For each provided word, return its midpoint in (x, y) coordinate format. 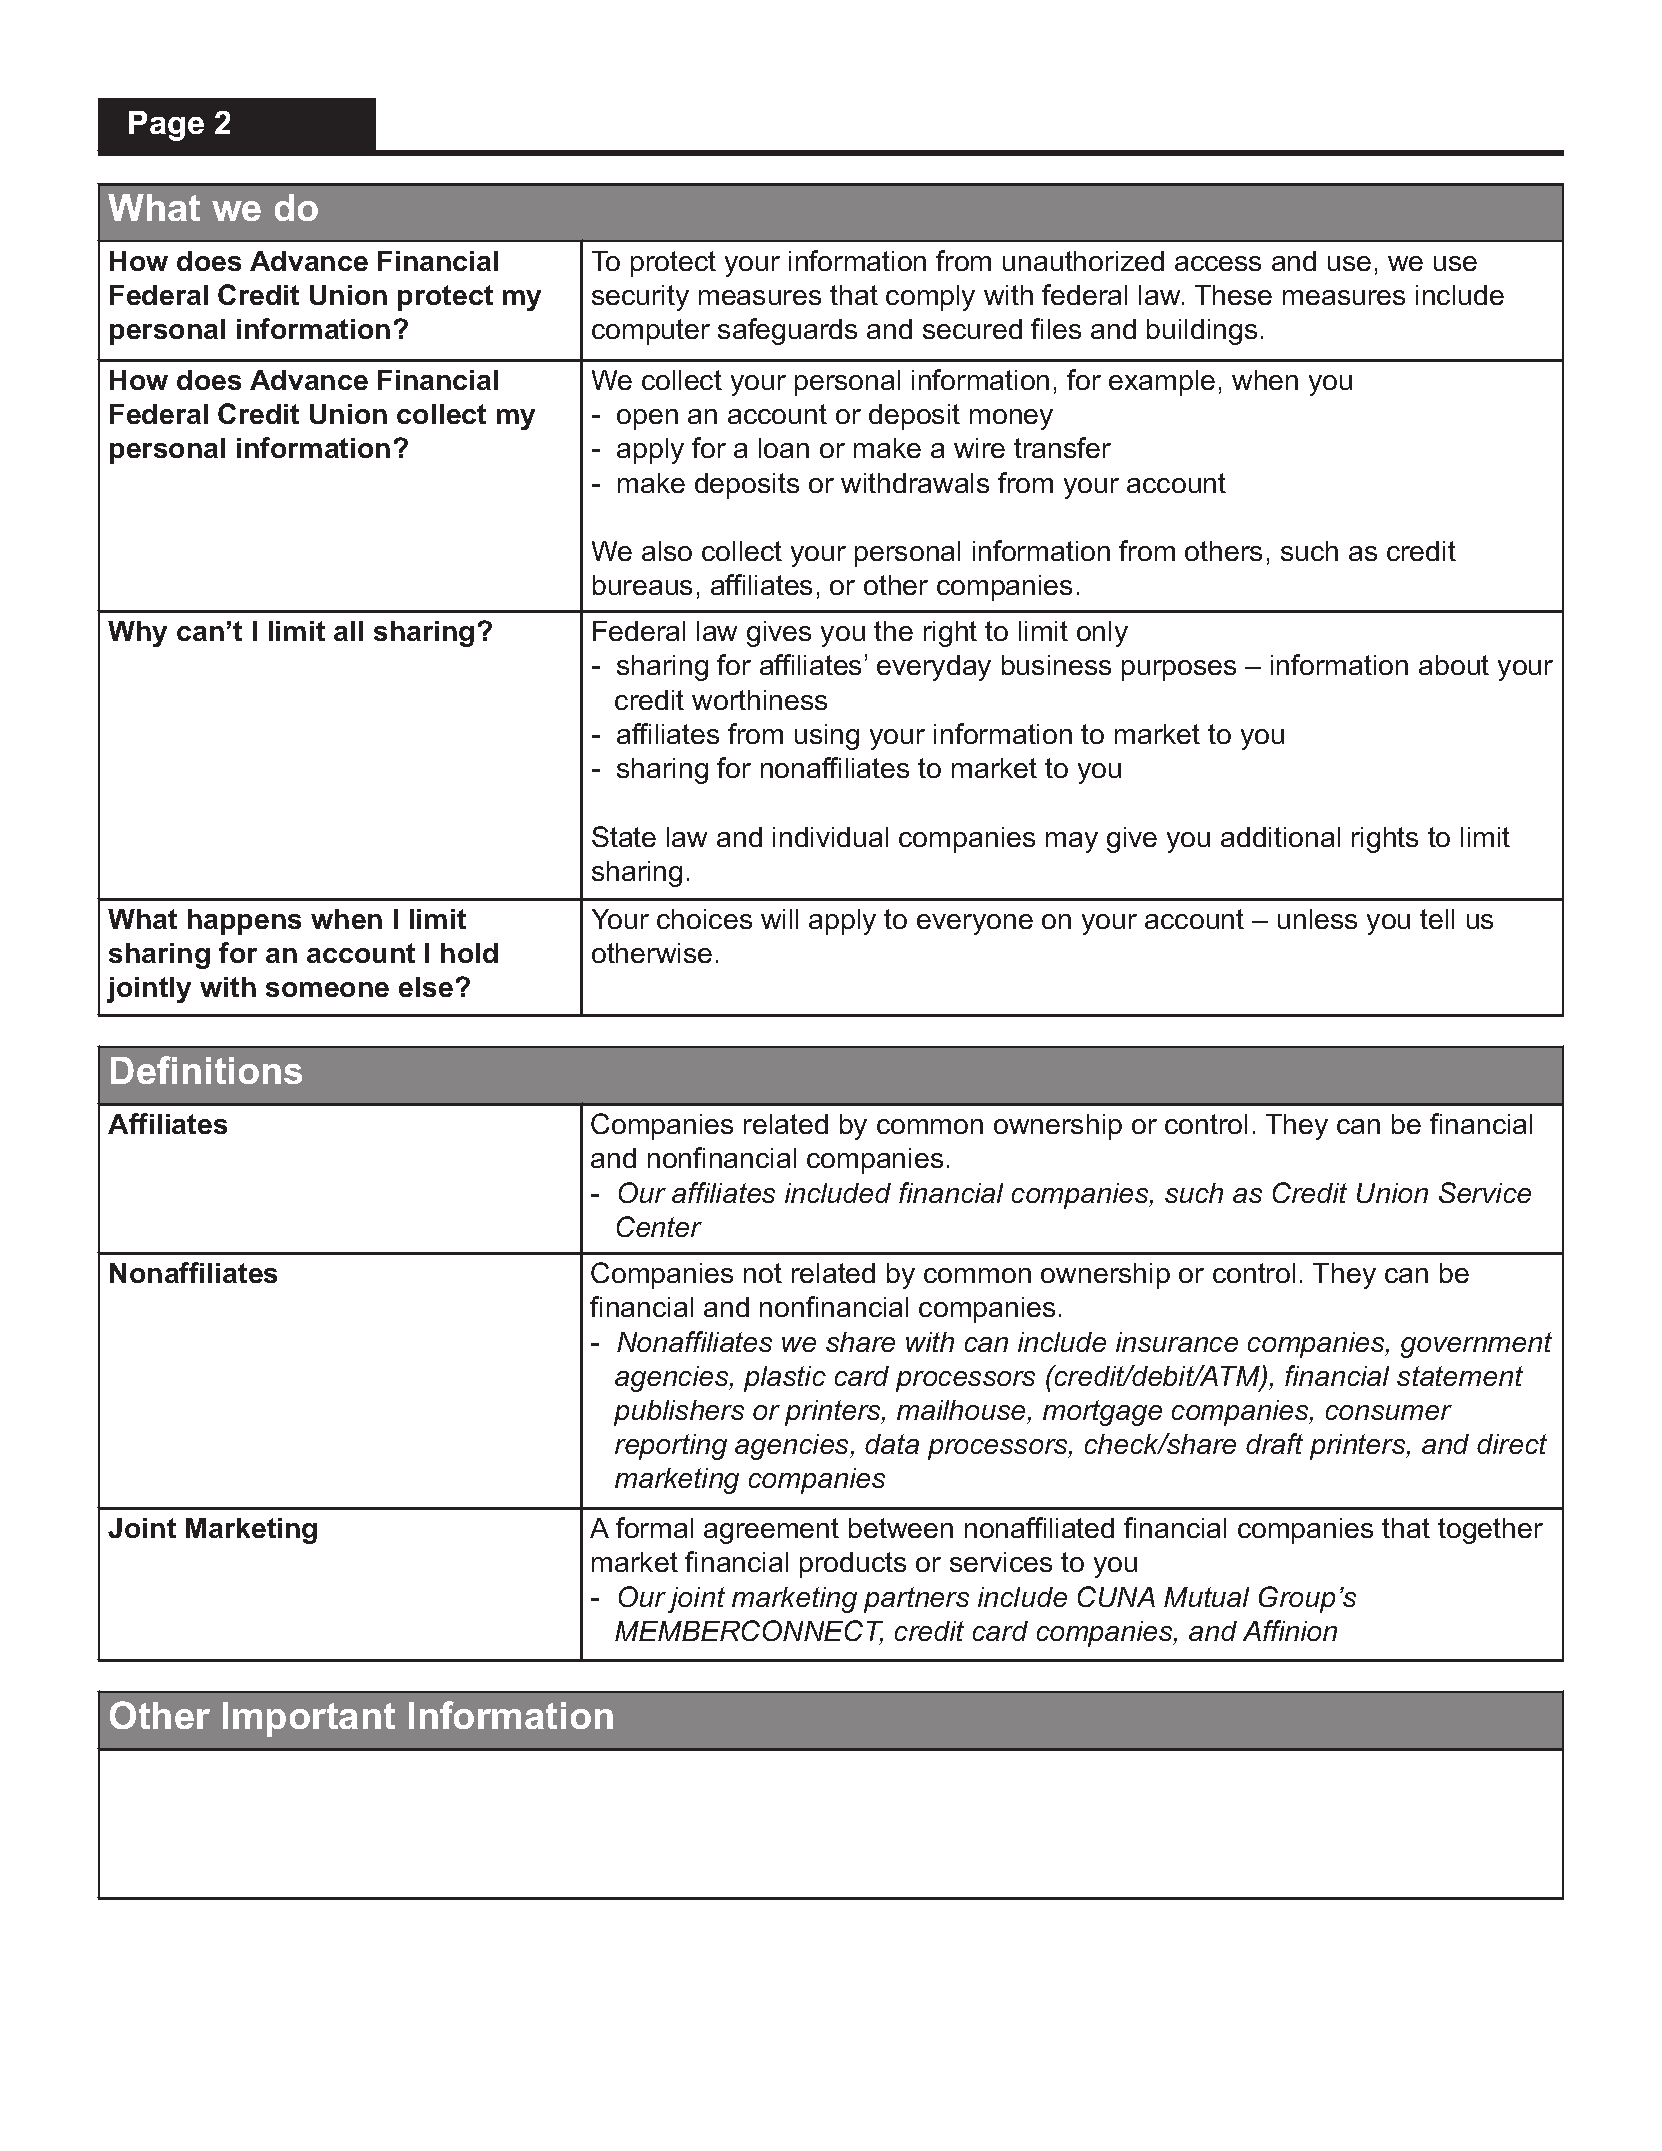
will (779, 919)
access (1218, 263)
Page (166, 126)
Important (309, 1719)
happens (244, 922)
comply (930, 298)
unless (1317, 919)
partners (916, 1600)
